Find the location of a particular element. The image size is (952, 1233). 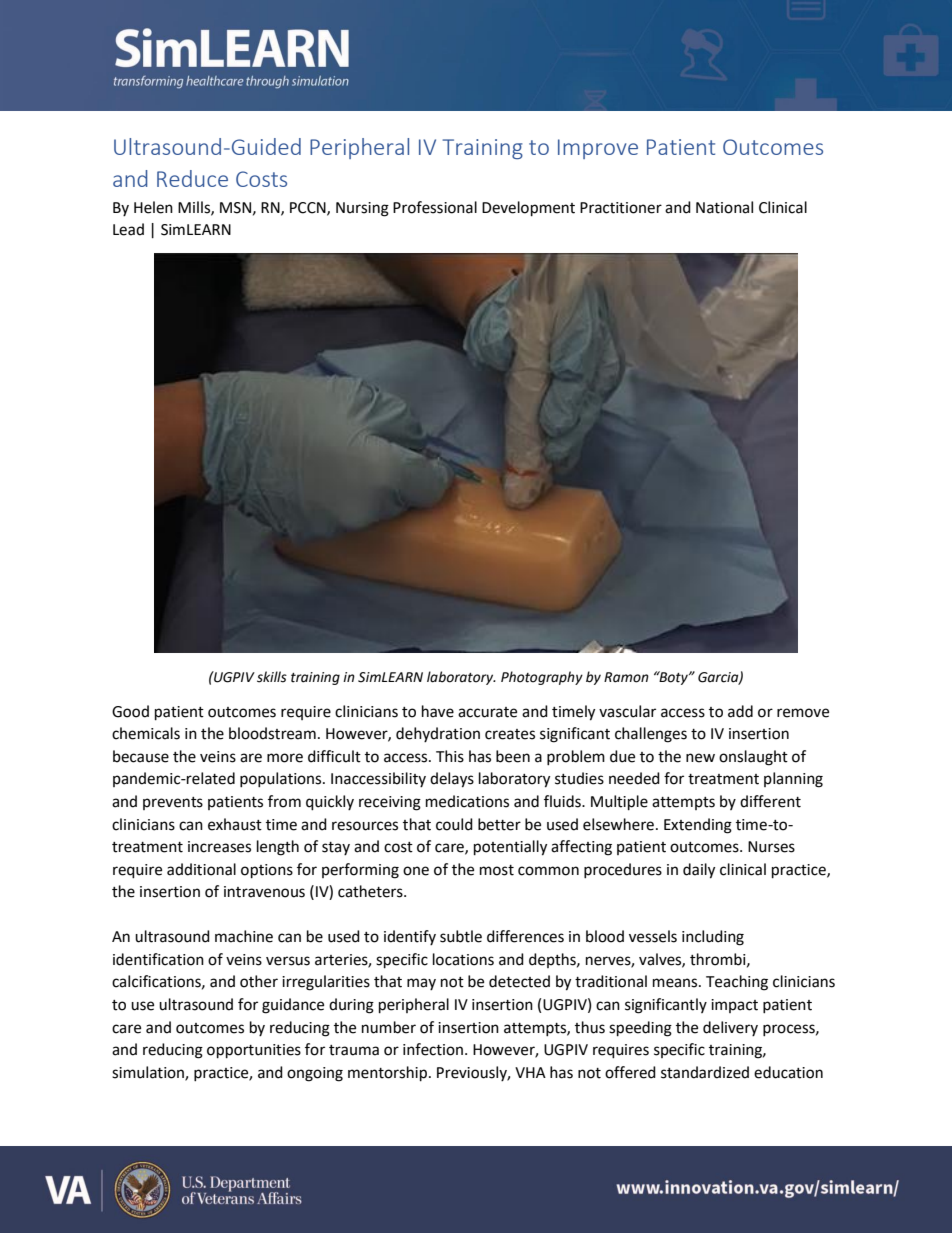

National is located at coordinates (724, 207).
